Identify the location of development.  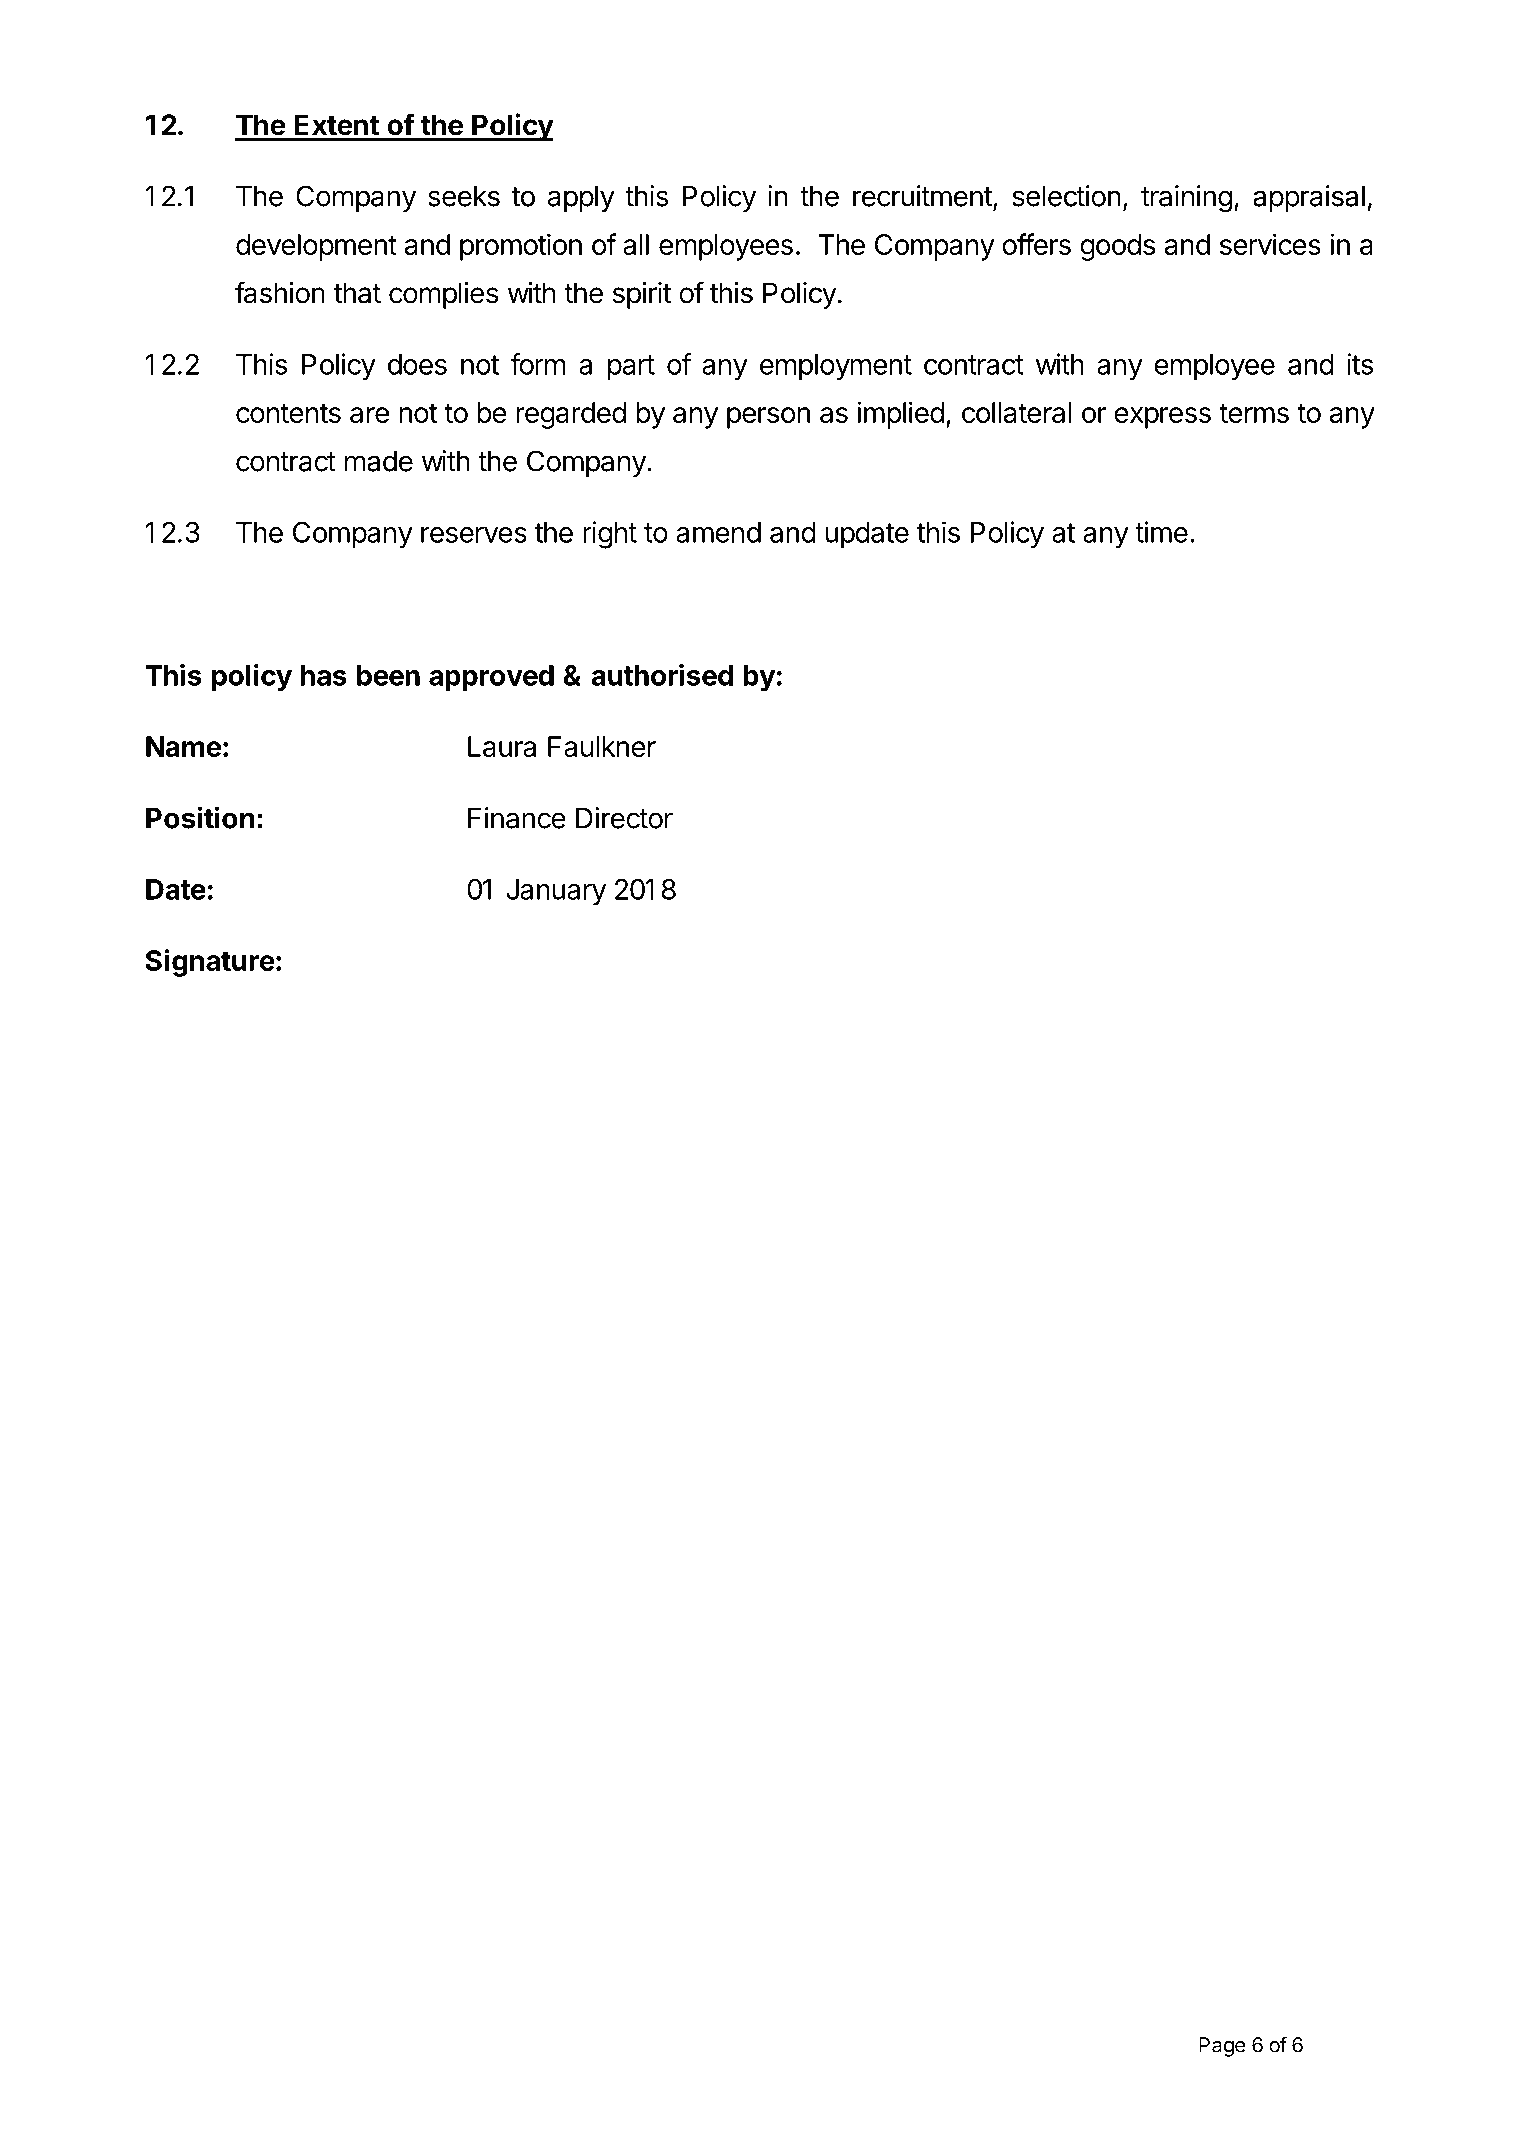
(316, 247).
